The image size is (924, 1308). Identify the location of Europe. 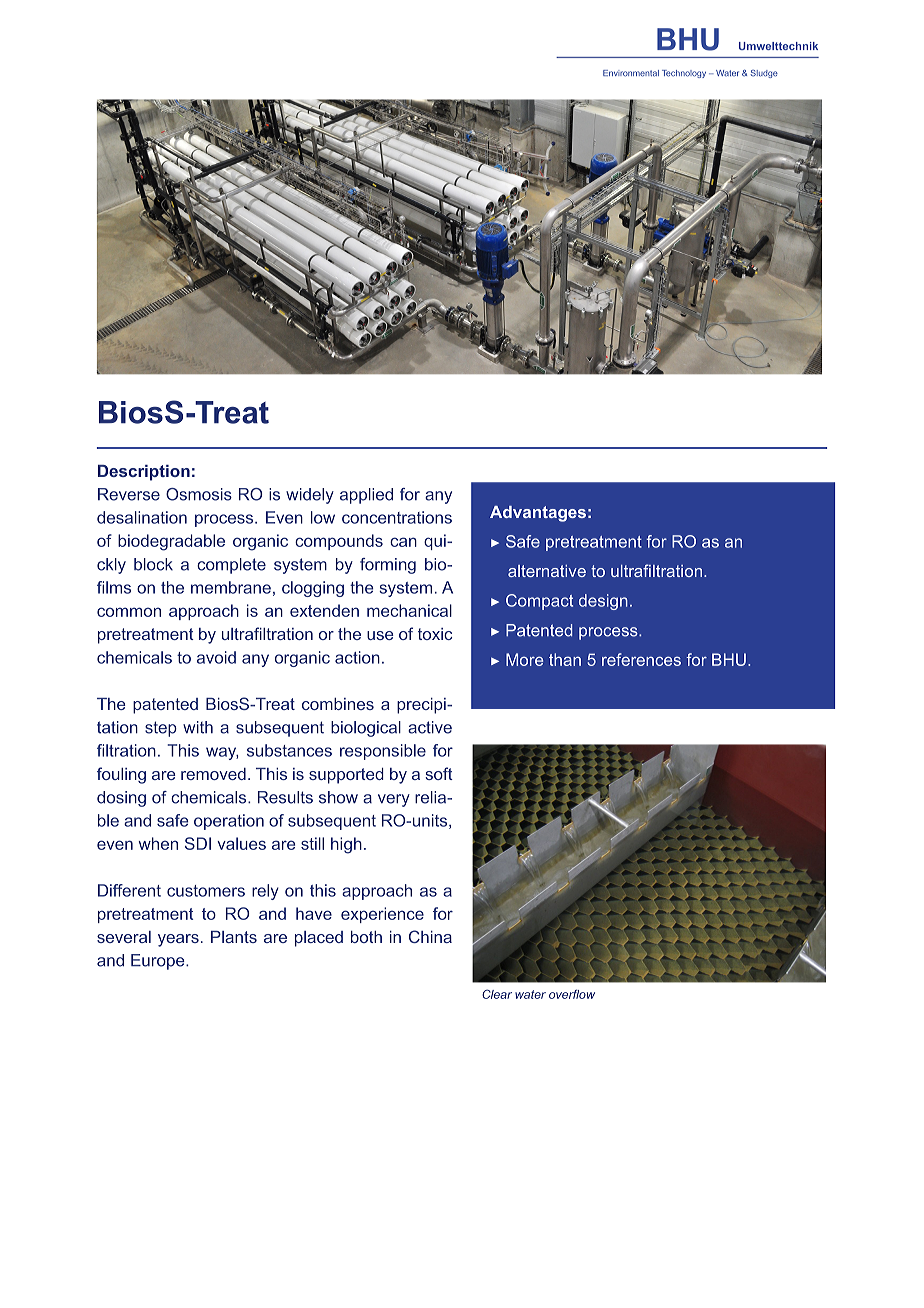
(159, 962).
